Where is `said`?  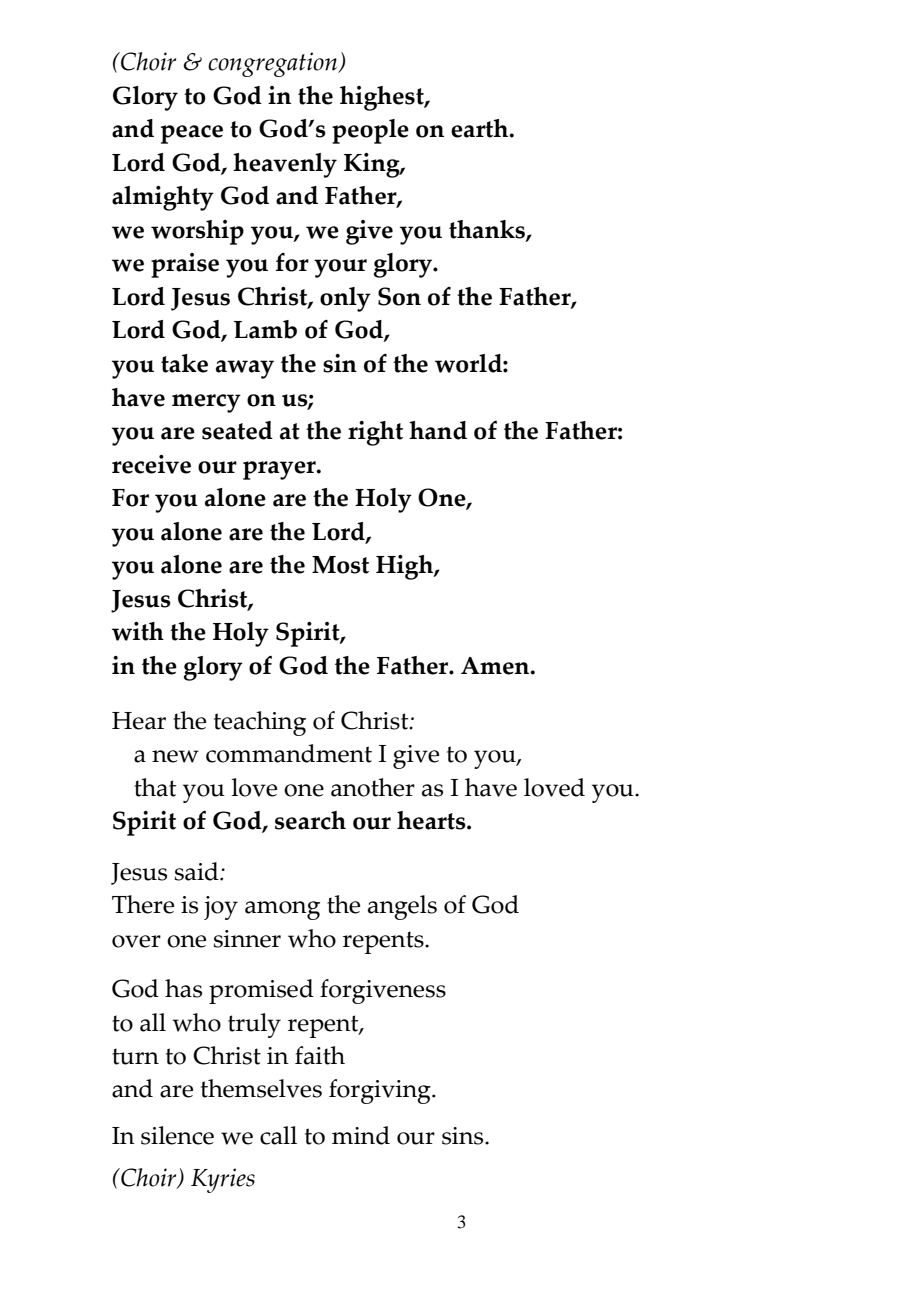
said is located at coordinates (198, 871).
